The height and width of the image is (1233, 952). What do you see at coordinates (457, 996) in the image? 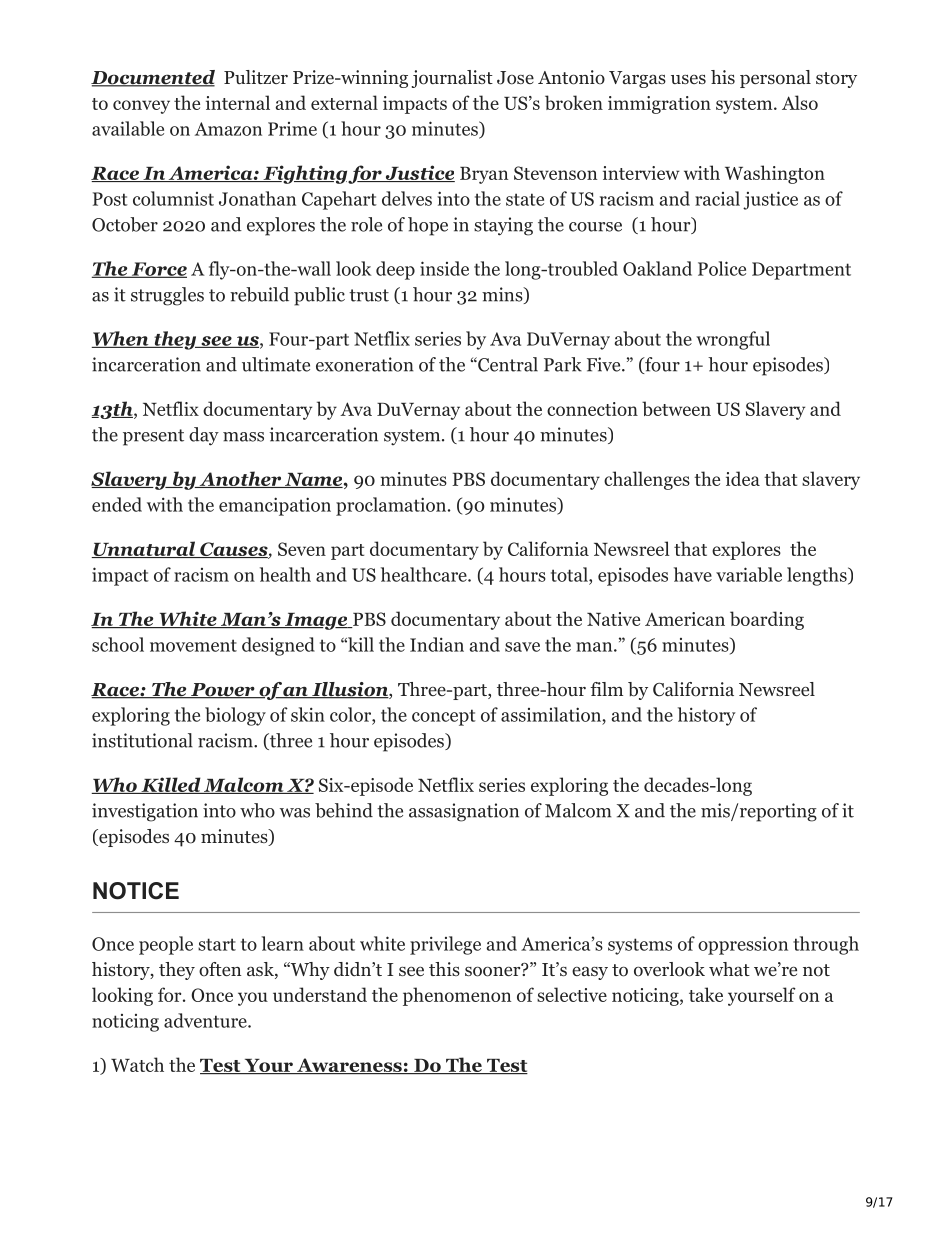
I see `phenomenon` at bounding box center [457, 996].
